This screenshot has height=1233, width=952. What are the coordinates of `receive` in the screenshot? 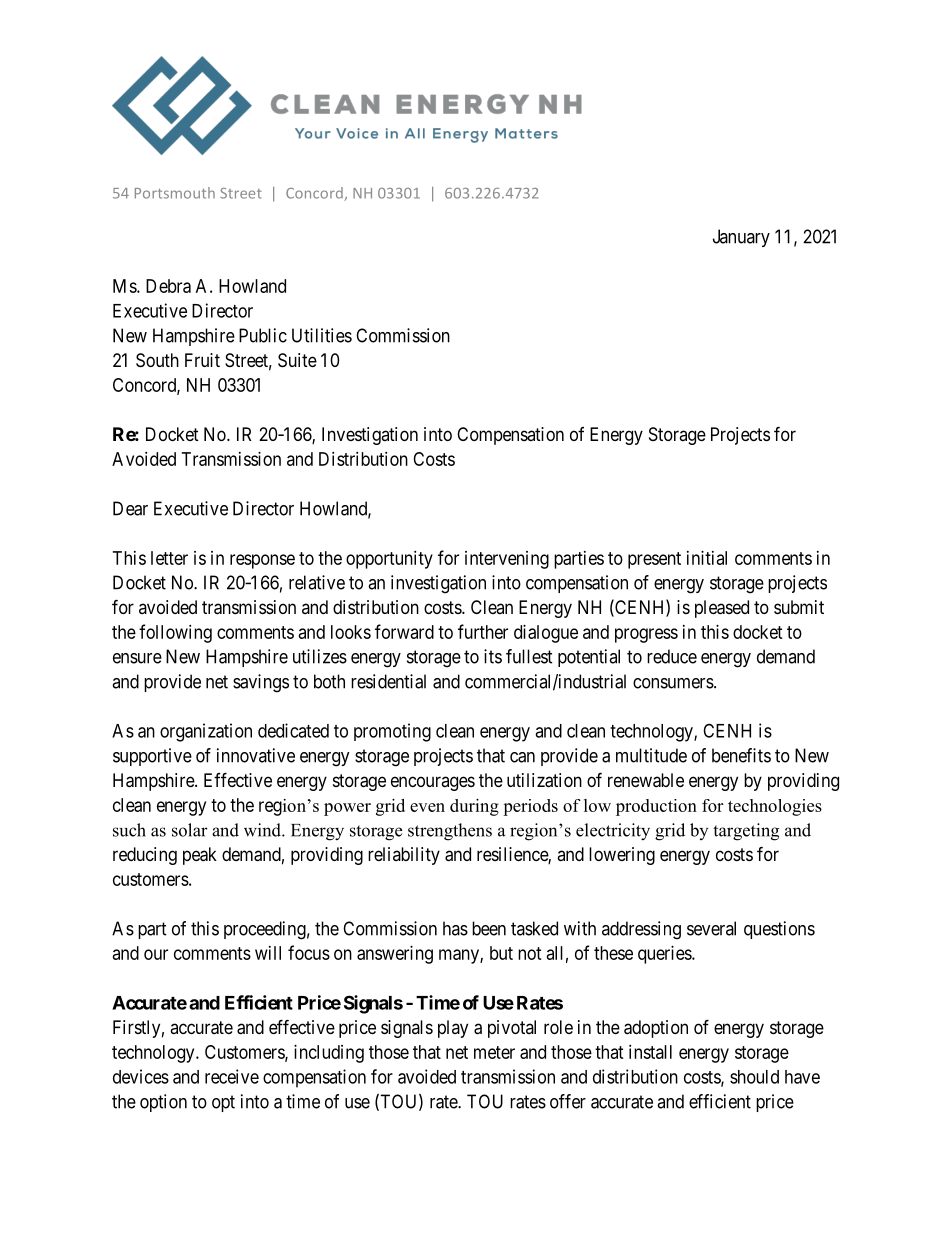 It's located at (232, 1076).
